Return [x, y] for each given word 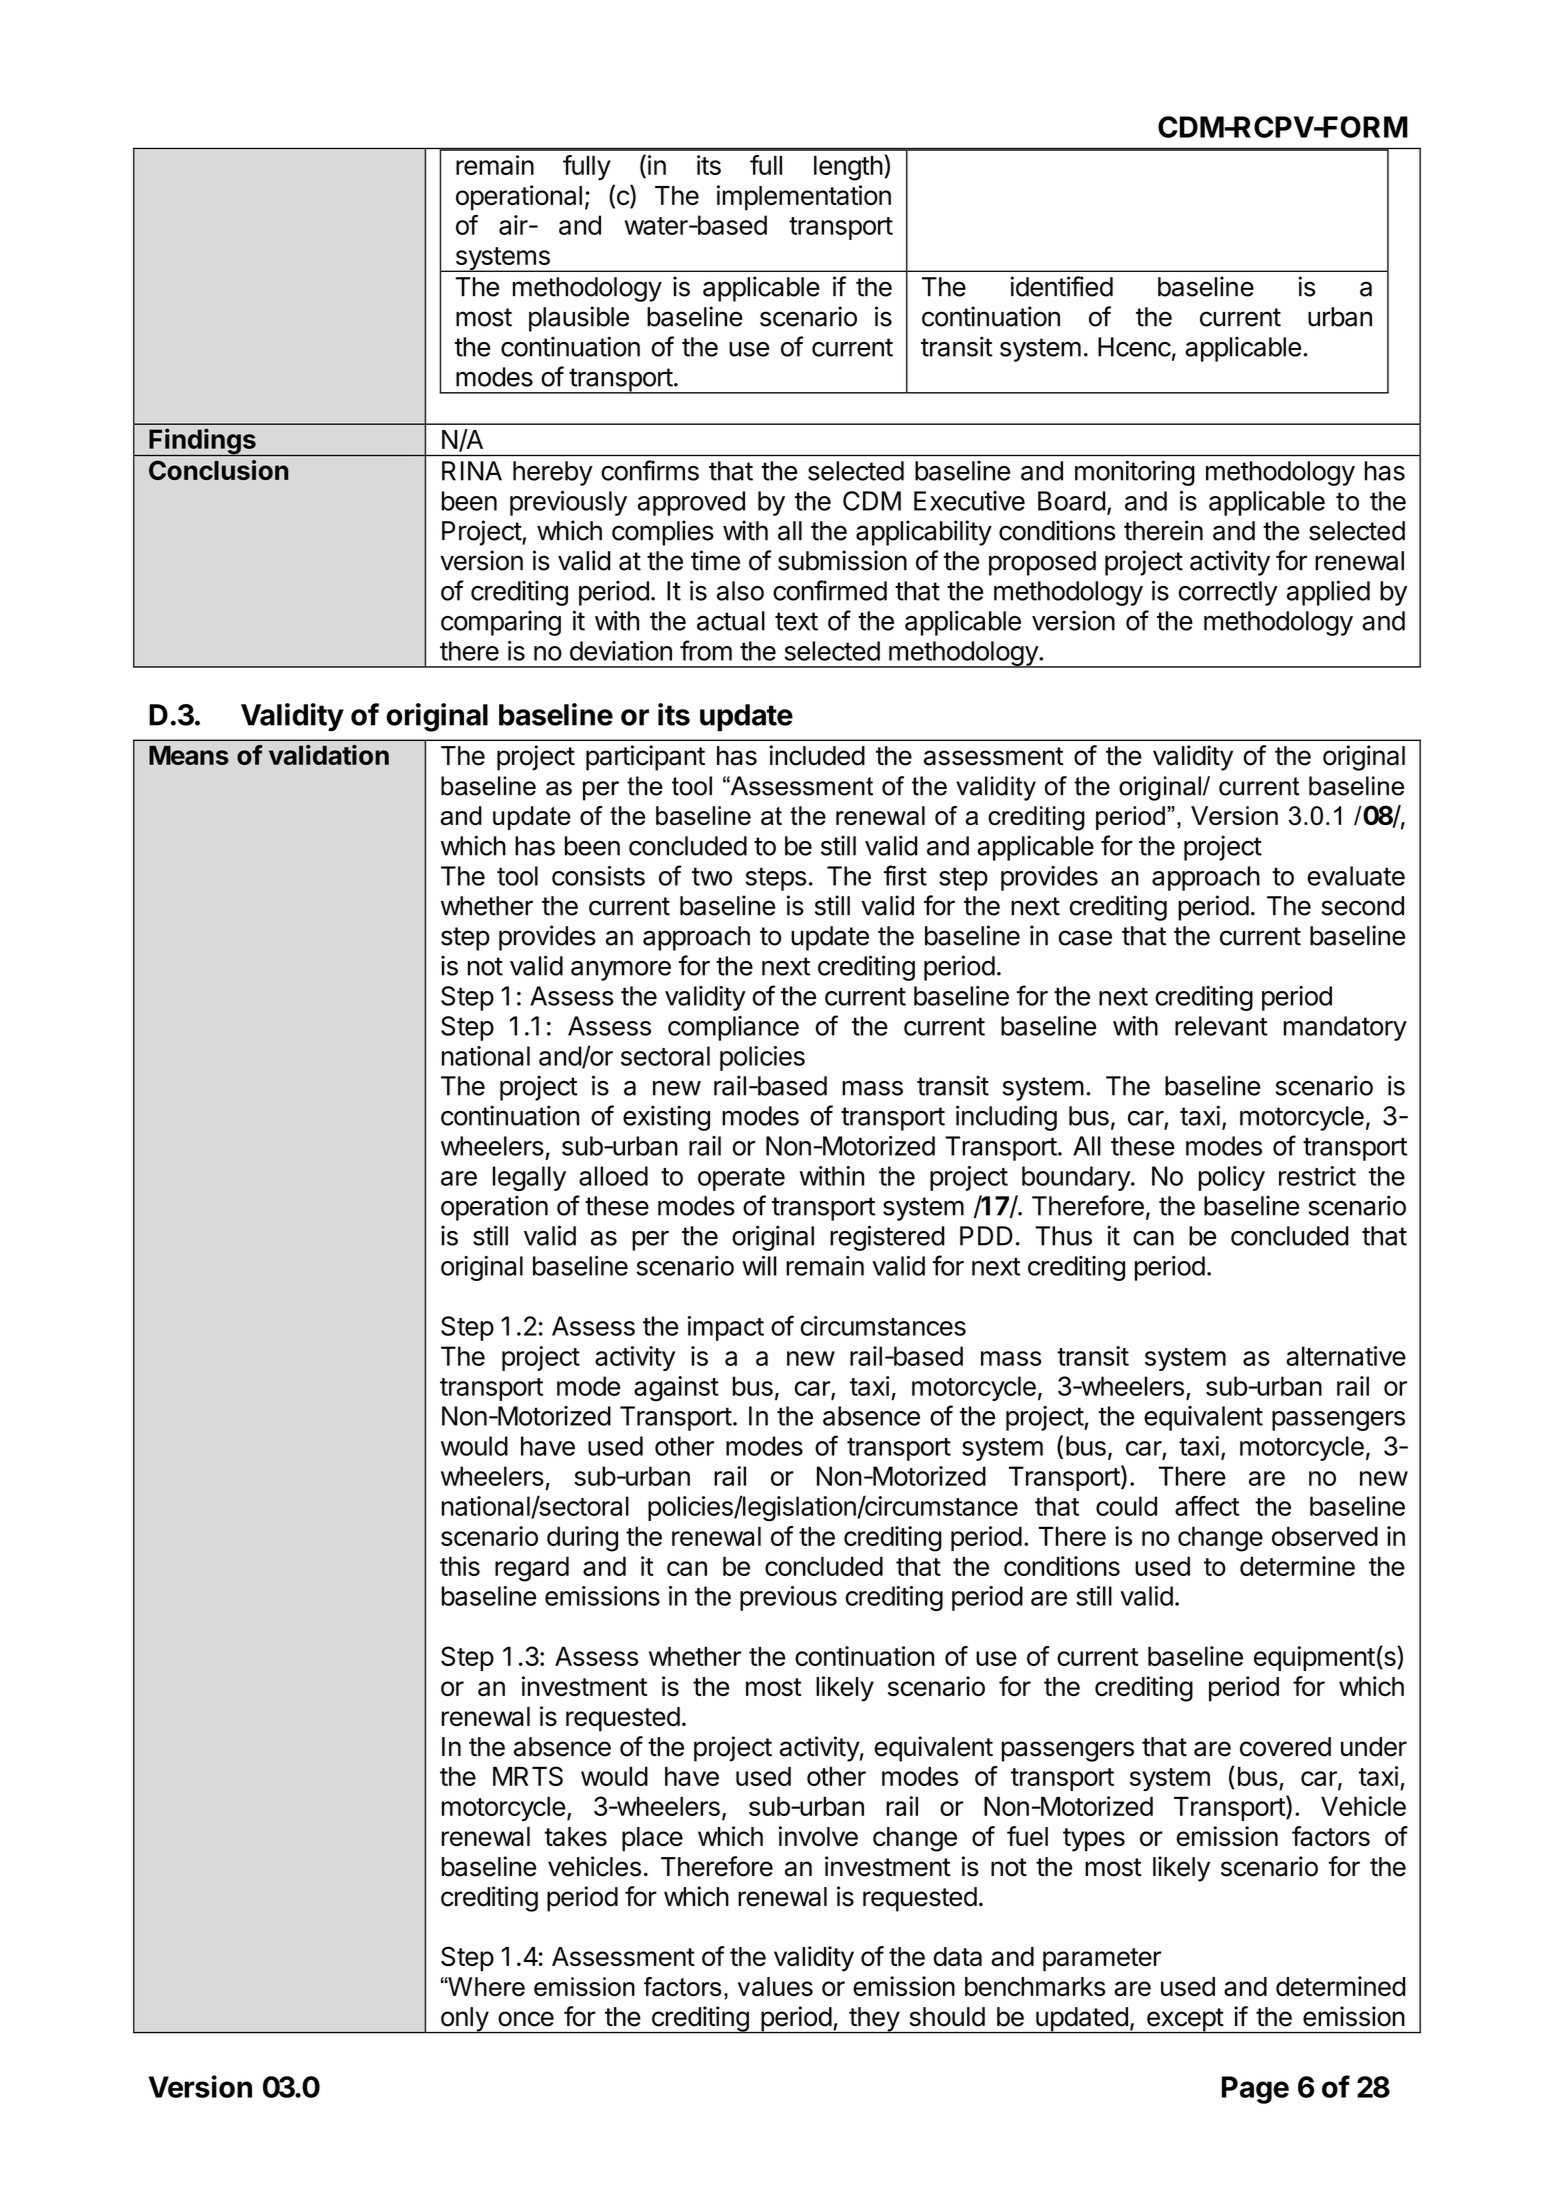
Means [189, 755]
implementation [804, 198]
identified [1061, 286]
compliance [733, 1028]
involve [818, 1836]
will [759, 1266]
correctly [1228, 593]
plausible [579, 319]
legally [529, 1178]
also [740, 591]
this [460, 1566]
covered [1285, 1747]
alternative [1346, 1356]
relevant [1221, 1026]
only [464, 2020]
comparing [501, 623]
